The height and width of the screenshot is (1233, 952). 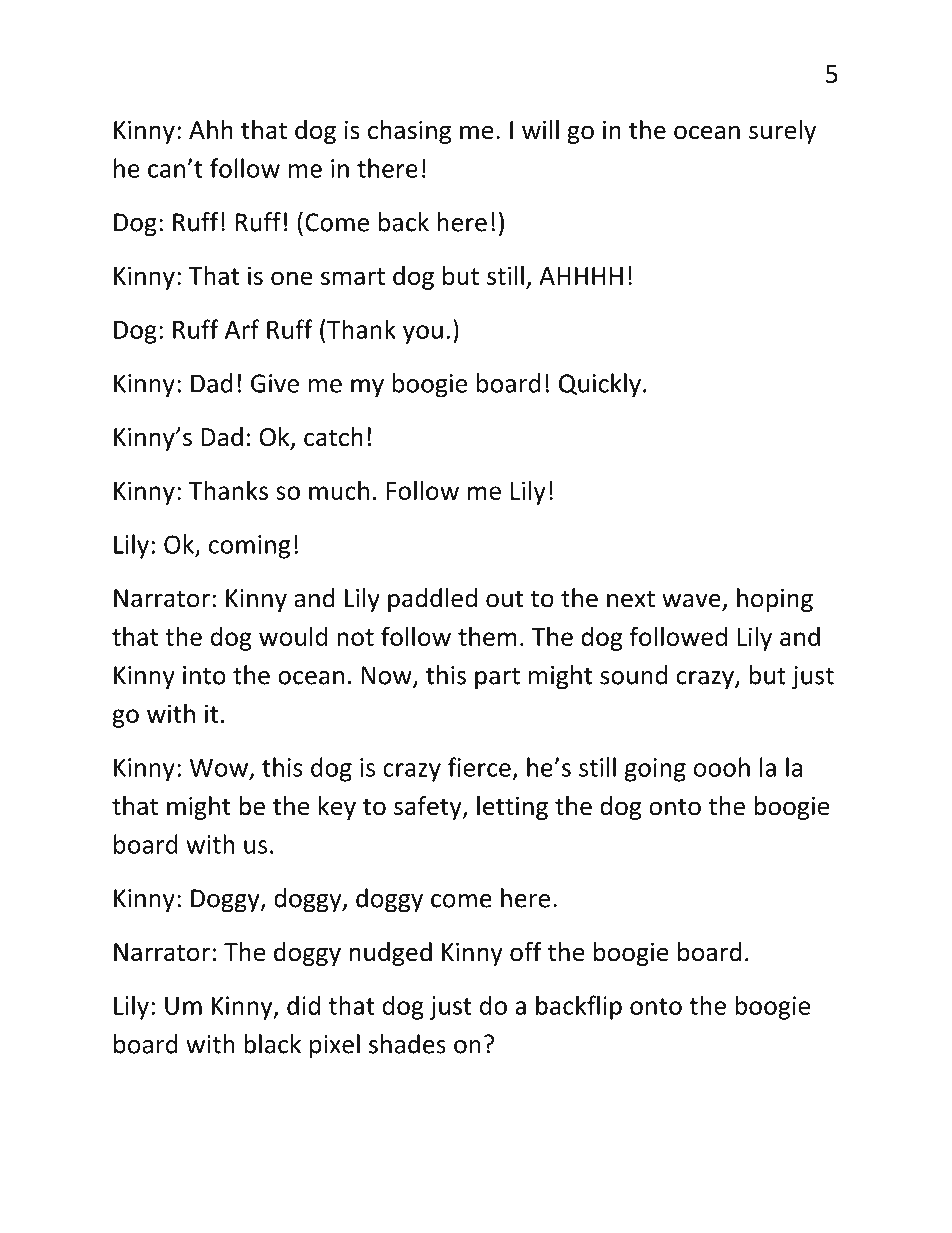 What do you see at coordinates (526, 952) in the screenshot?
I see `off` at bounding box center [526, 952].
